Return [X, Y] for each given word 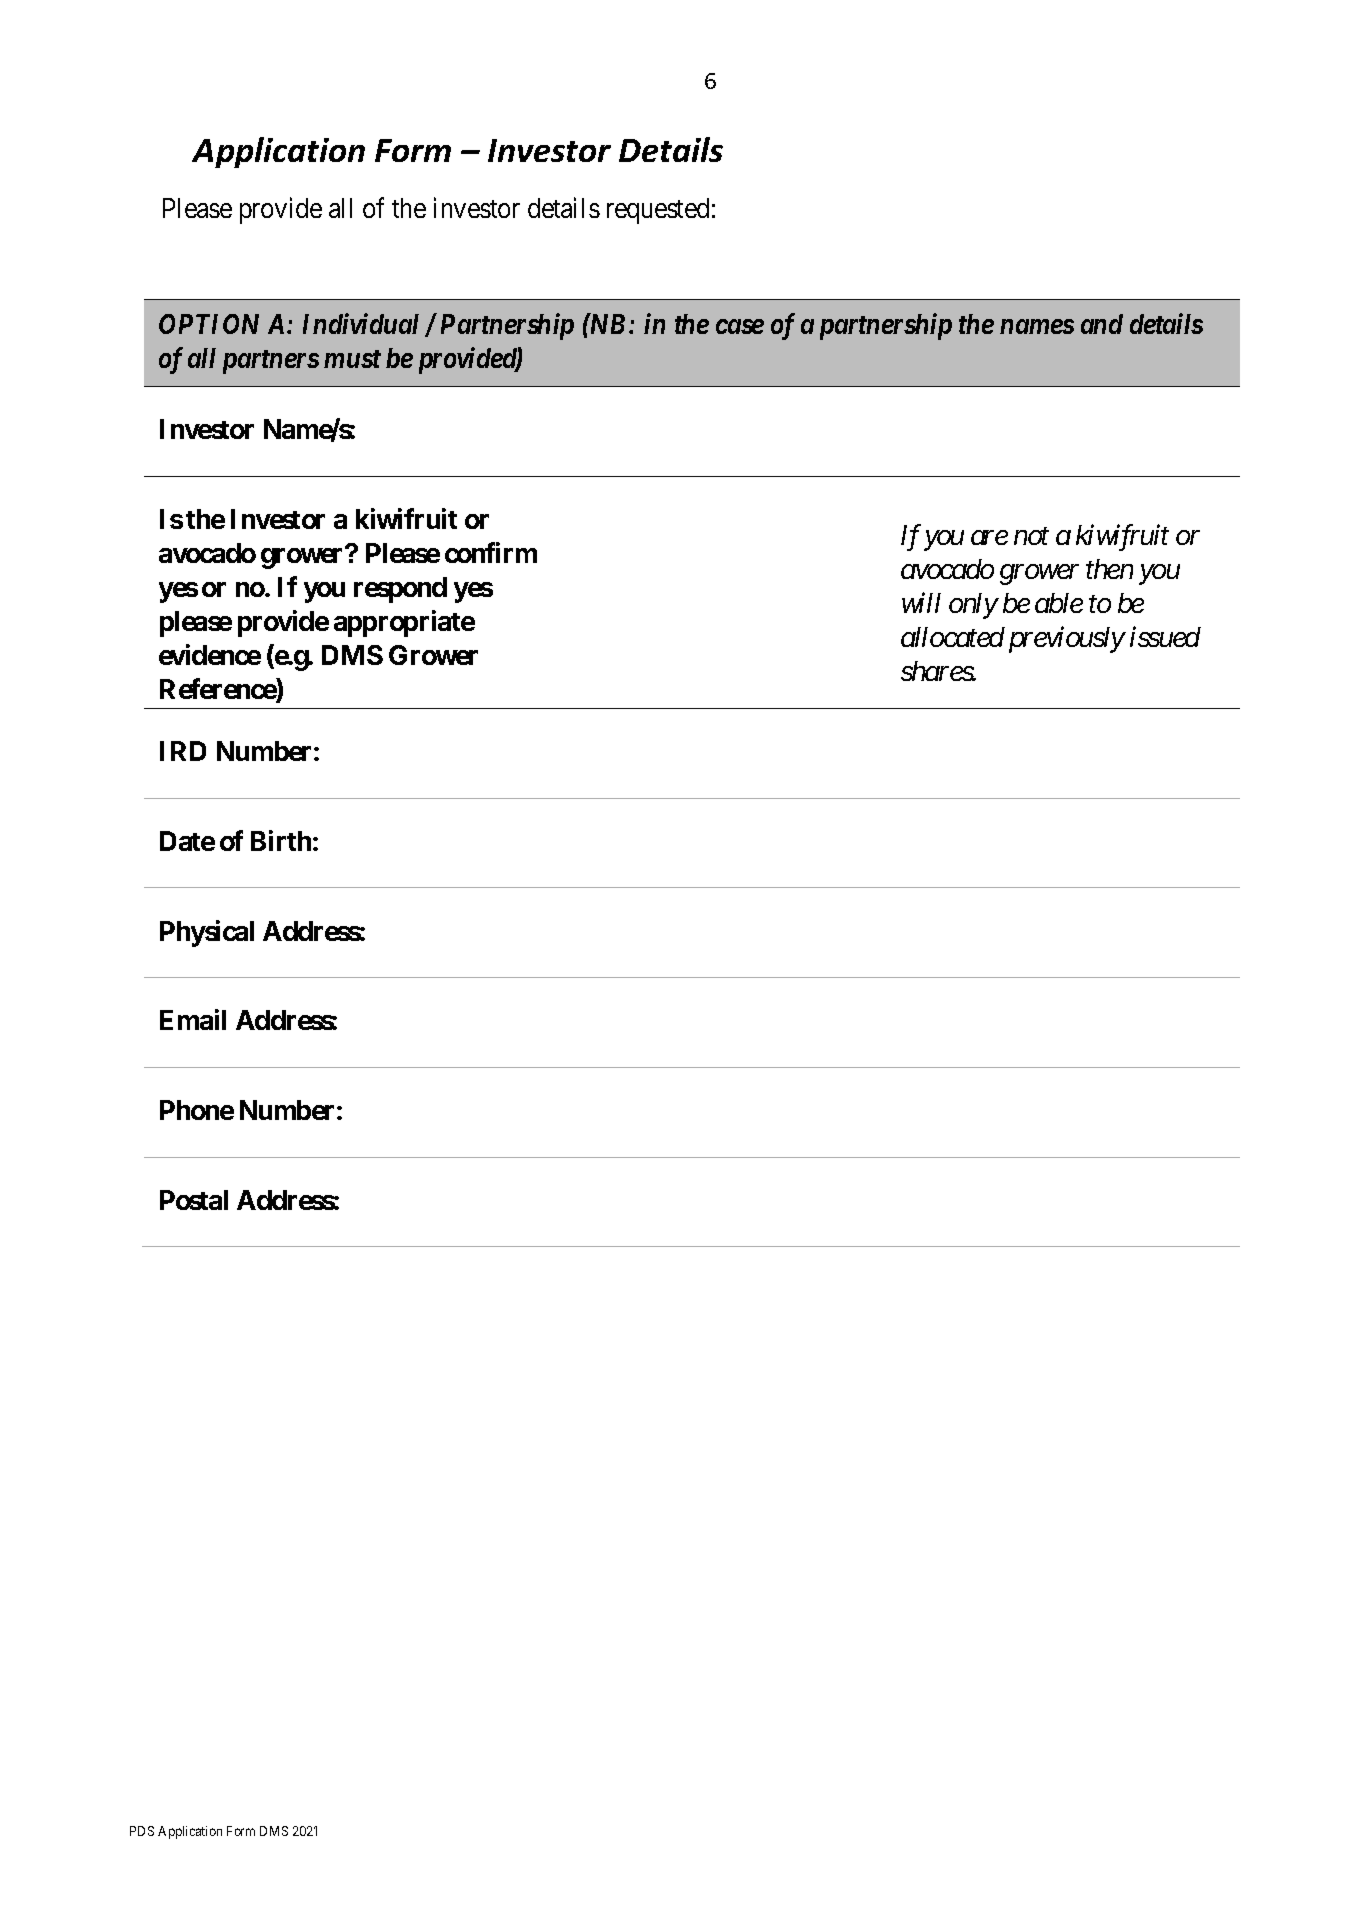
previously [1067, 640]
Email [193, 1019]
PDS [142, 1831]
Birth [281, 840]
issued [1165, 637]
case [740, 326]
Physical [207, 933]
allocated [953, 637]
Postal [194, 1200]
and [1102, 324]
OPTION [209, 324]
